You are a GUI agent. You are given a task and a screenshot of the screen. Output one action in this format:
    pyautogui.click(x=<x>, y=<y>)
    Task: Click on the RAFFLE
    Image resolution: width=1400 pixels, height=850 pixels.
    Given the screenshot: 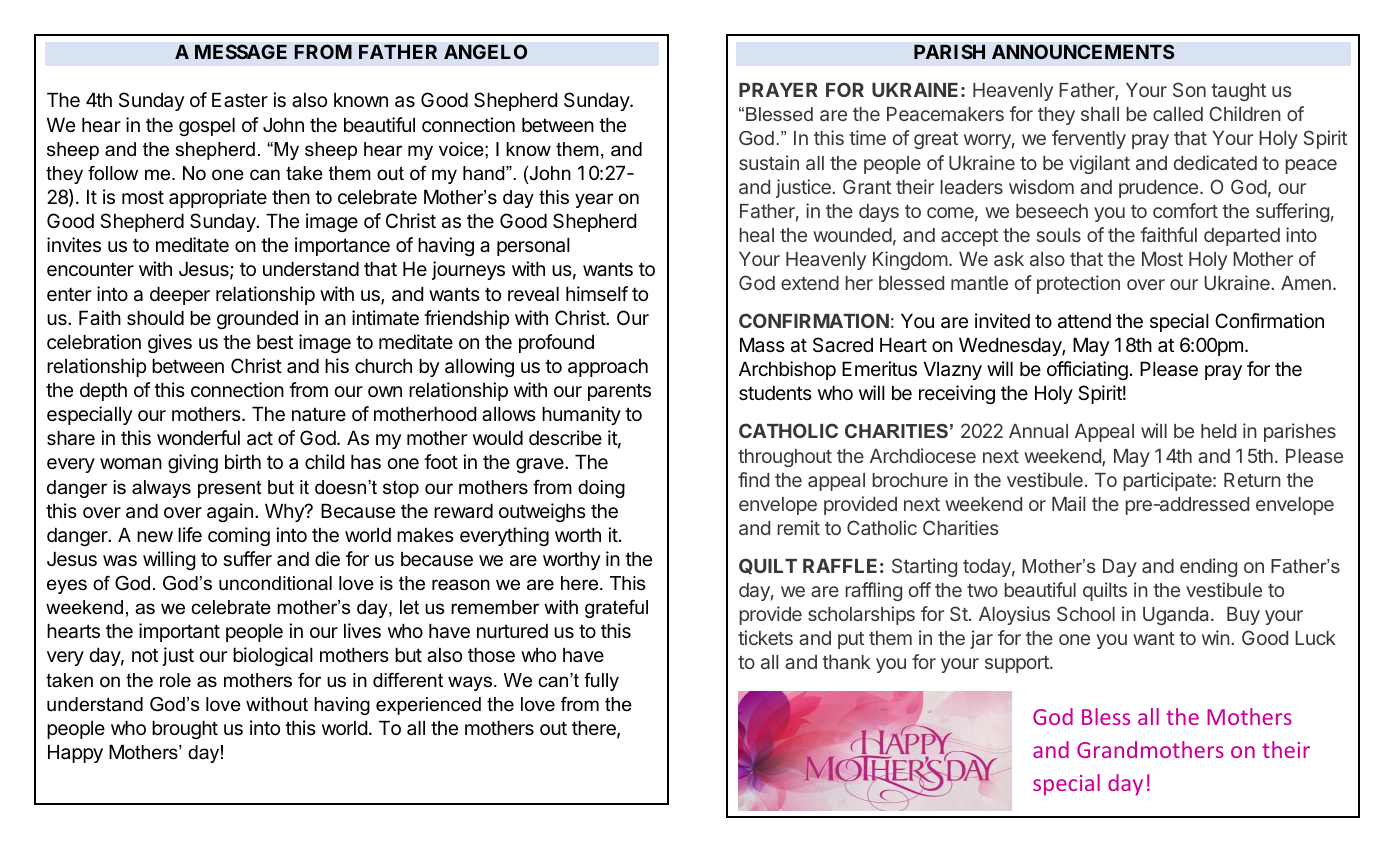 What is the action you would take?
    pyautogui.click(x=840, y=566)
